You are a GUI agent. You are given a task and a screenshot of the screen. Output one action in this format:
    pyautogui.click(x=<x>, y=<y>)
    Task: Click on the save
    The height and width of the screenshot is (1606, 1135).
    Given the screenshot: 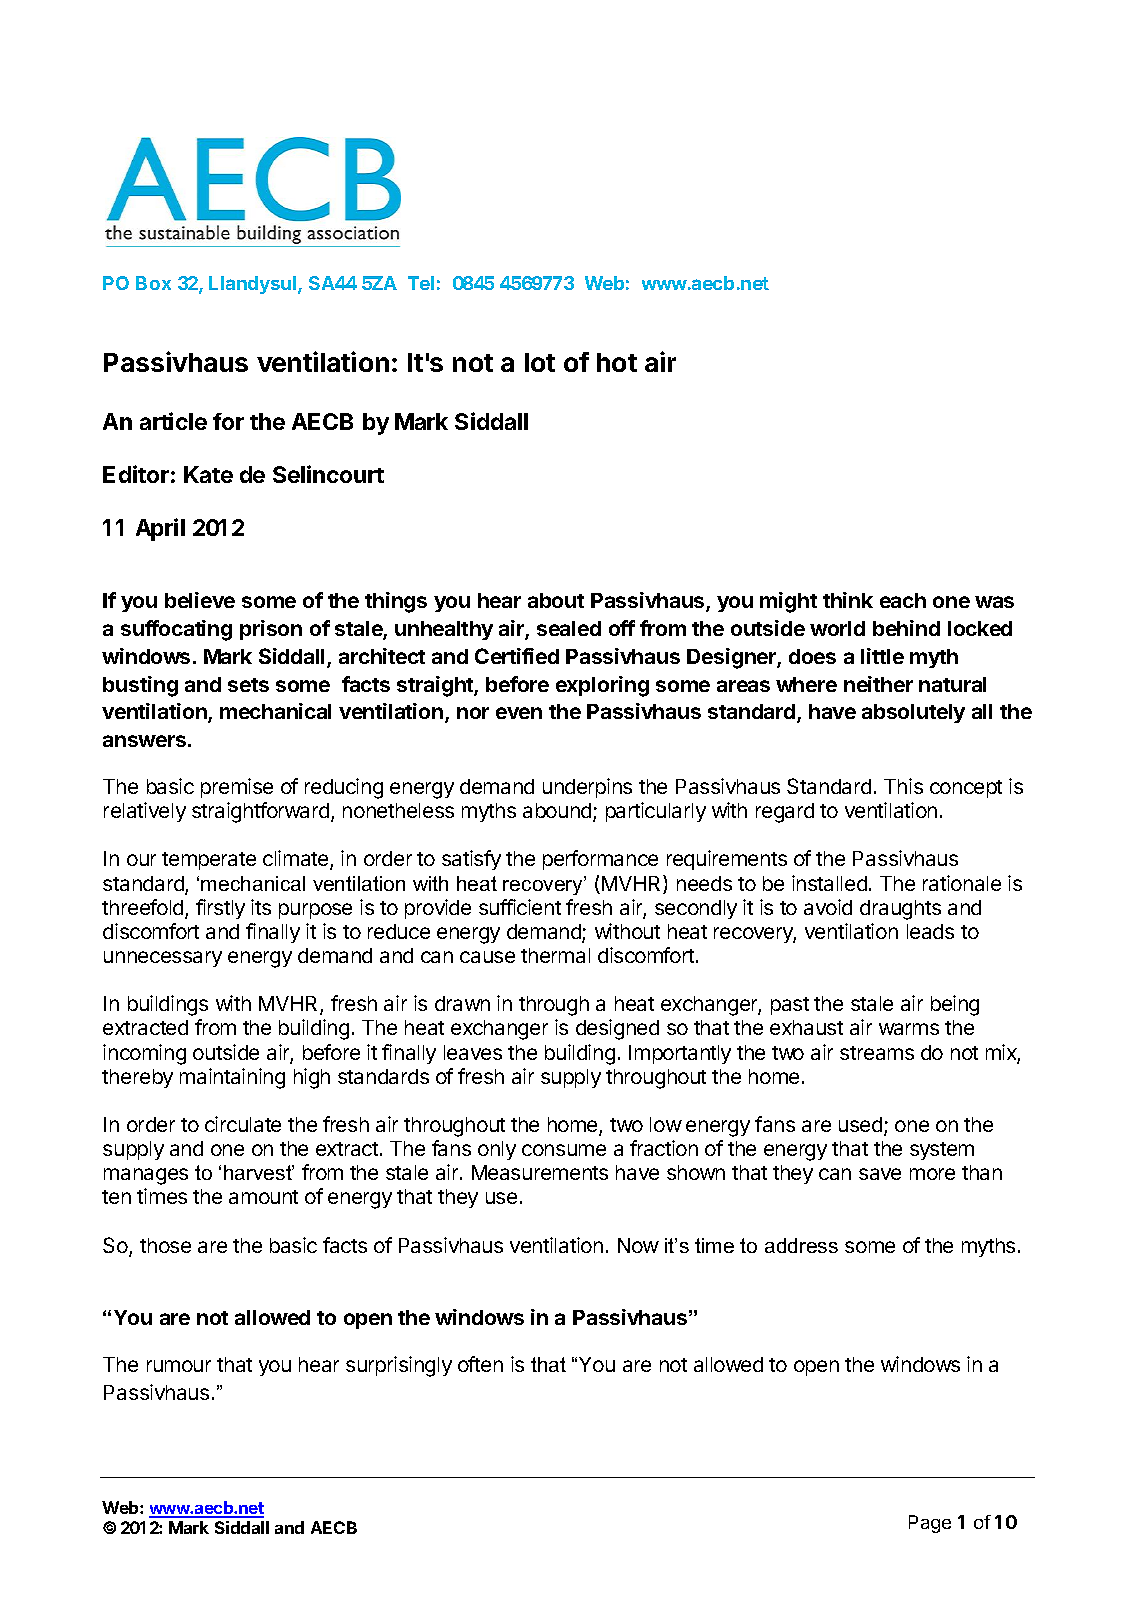 What is the action you would take?
    pyautogui.click(x=880, y=1174)
